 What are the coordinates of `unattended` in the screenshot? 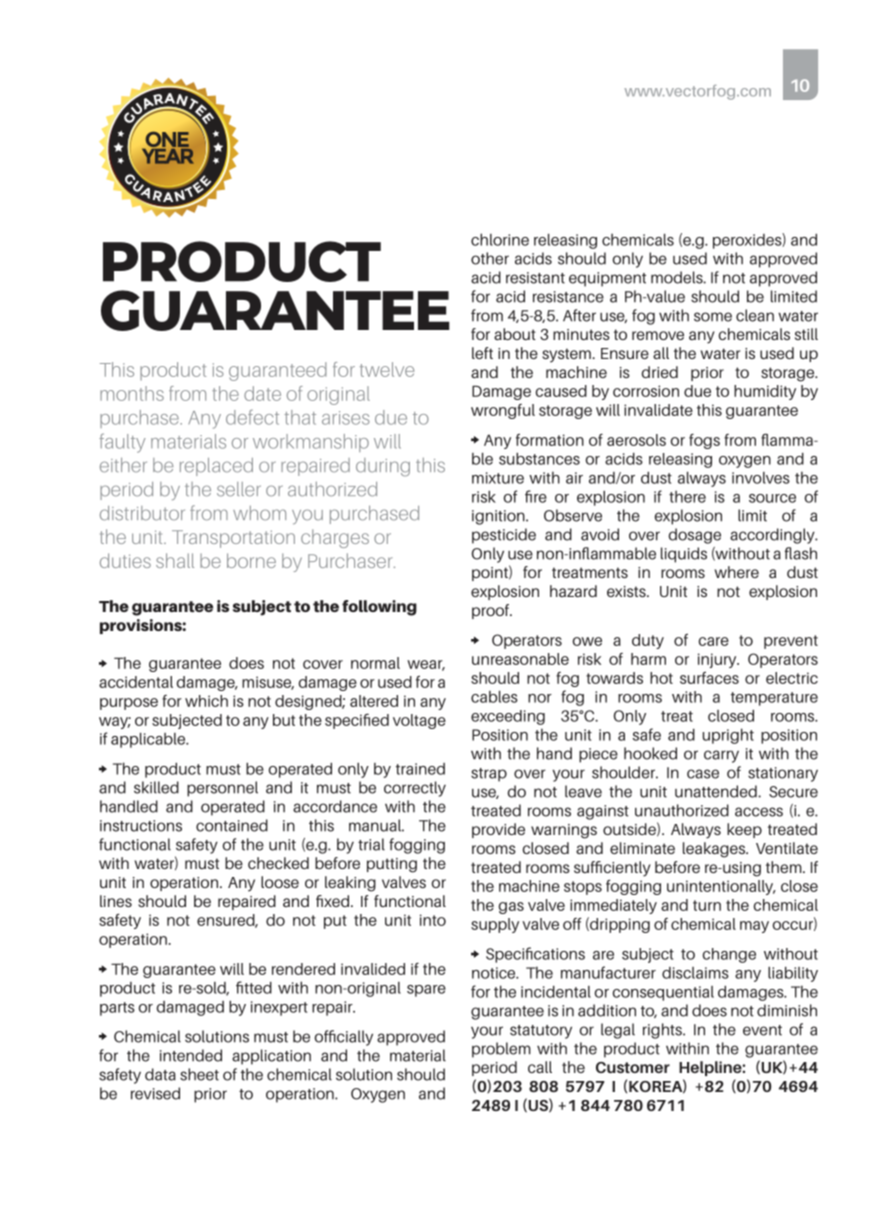 It's located at (717, 791).
